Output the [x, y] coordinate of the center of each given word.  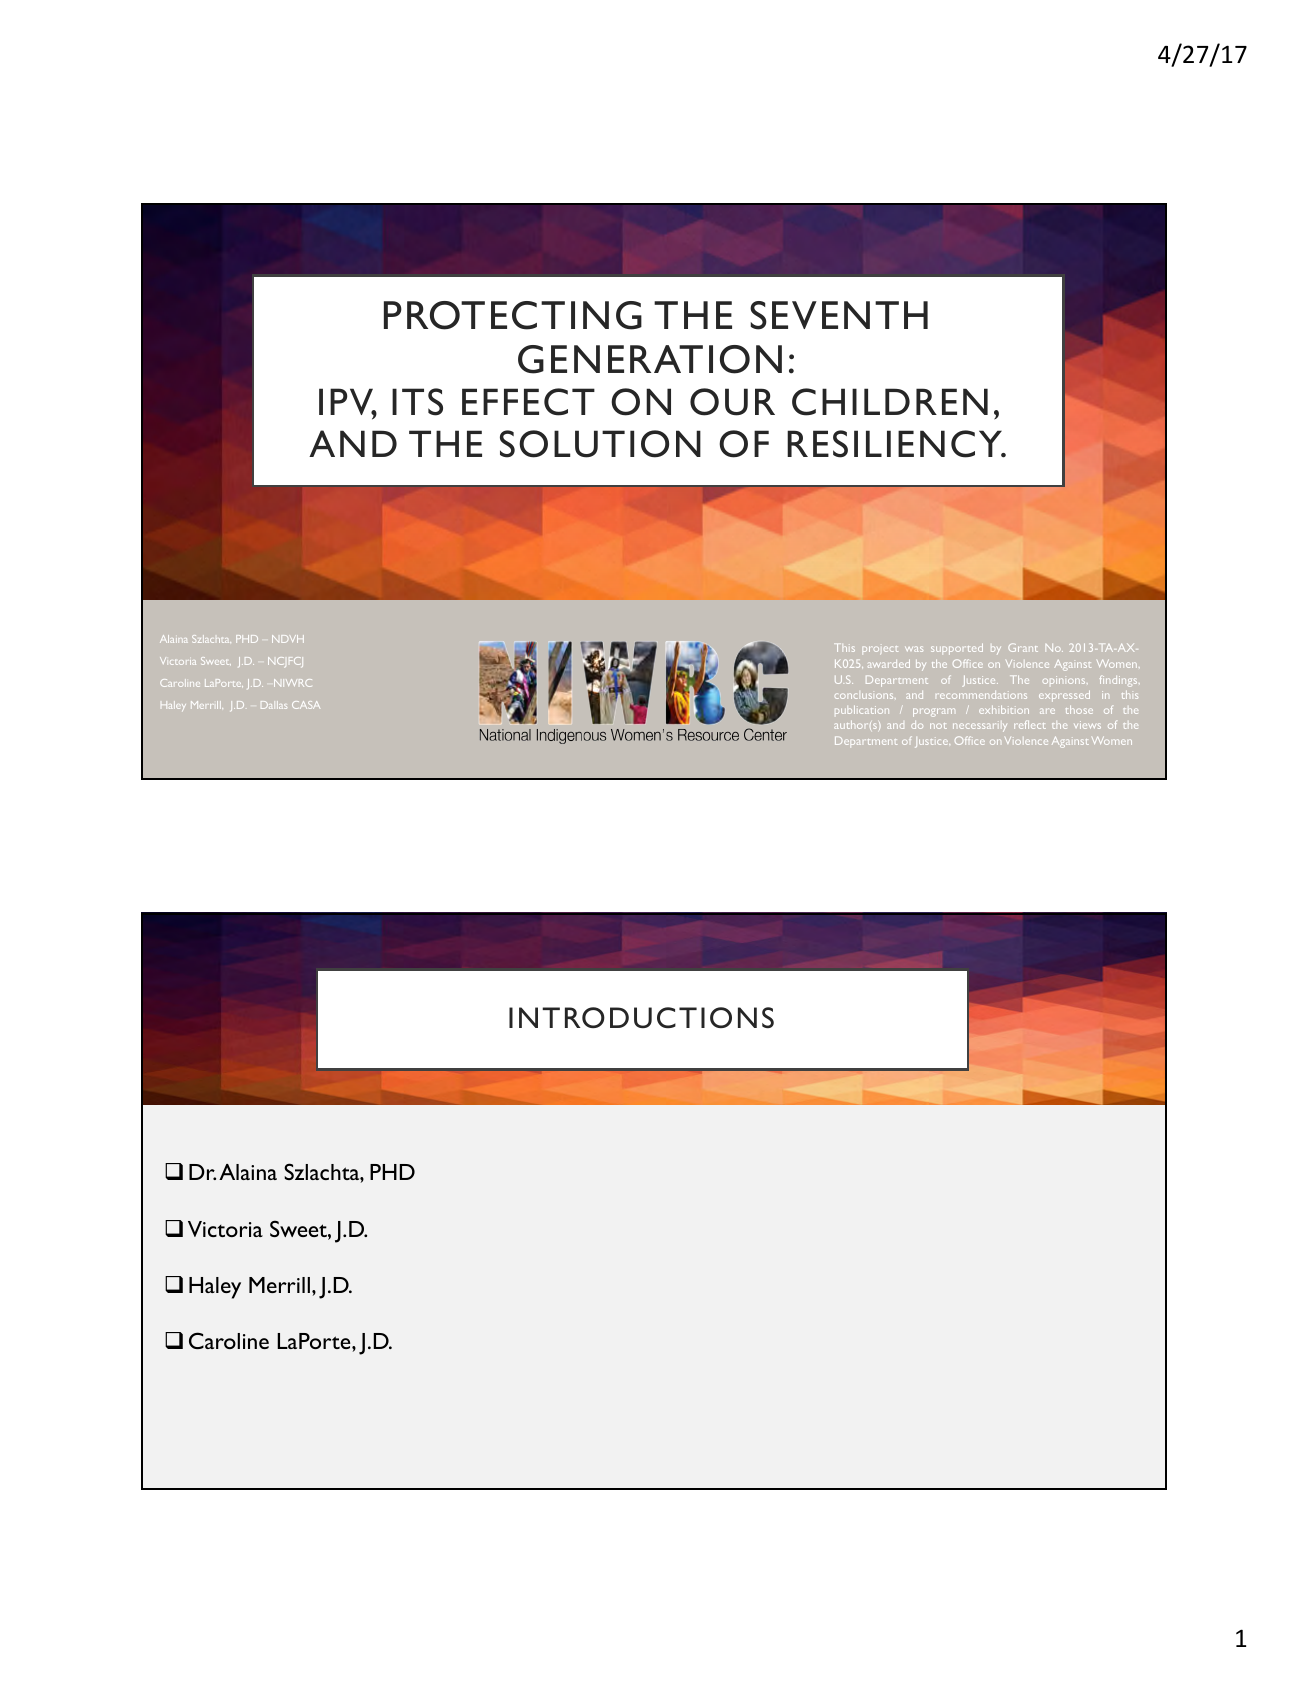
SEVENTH [839, 315]
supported [957, 649]
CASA [306, 705]
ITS [417, 402]
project [880, 649]
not [938, 726]
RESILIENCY [896, 444]
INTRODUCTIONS [641, 1017]
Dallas [274, 705]
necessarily [980, 727]
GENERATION [650, 359]
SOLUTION [600, 444]
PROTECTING [513, 315]
